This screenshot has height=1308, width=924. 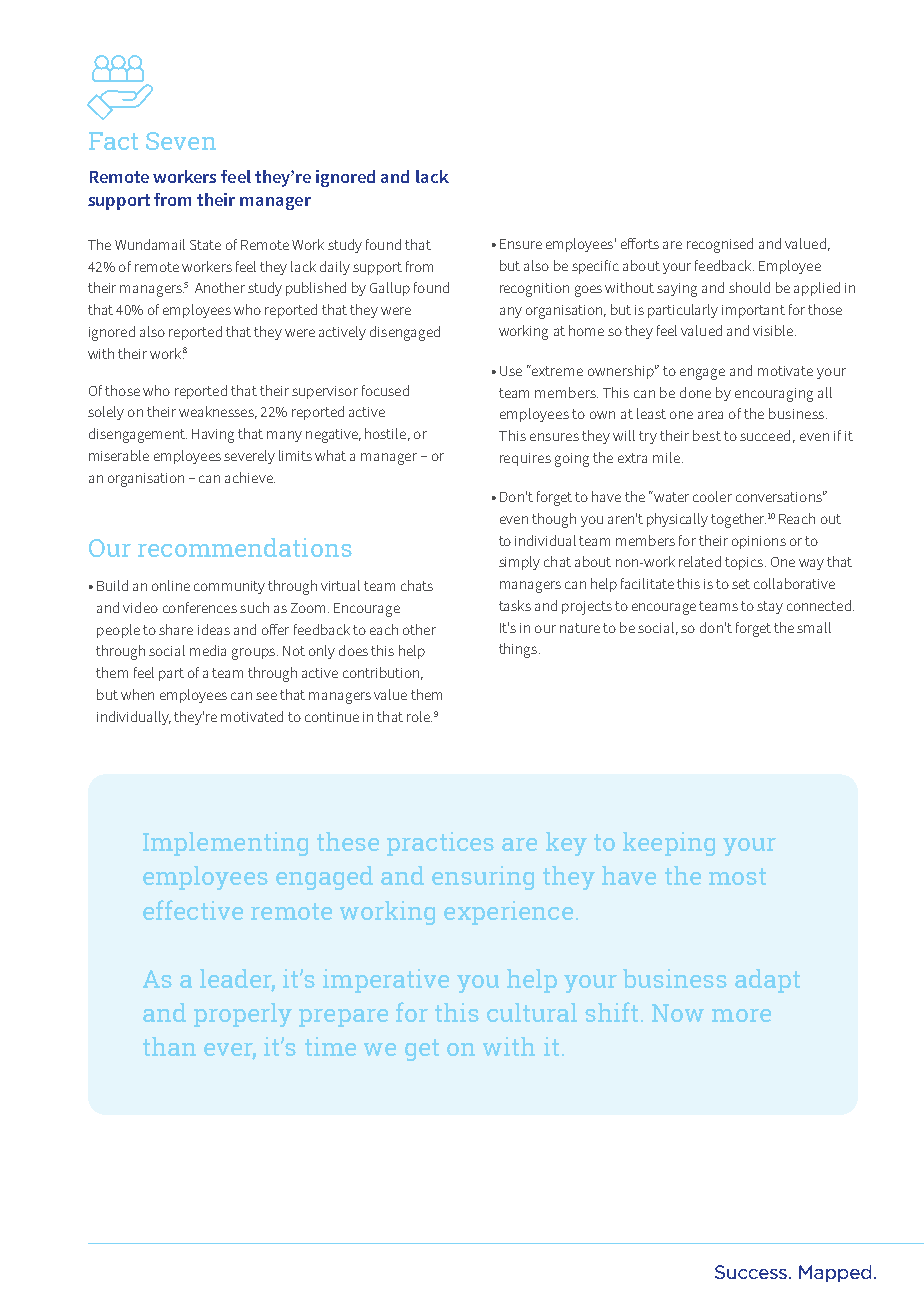 What do you see at coordinates (695, 392) in the screenshot?
I see `done` at bounding box center [695, 392].
